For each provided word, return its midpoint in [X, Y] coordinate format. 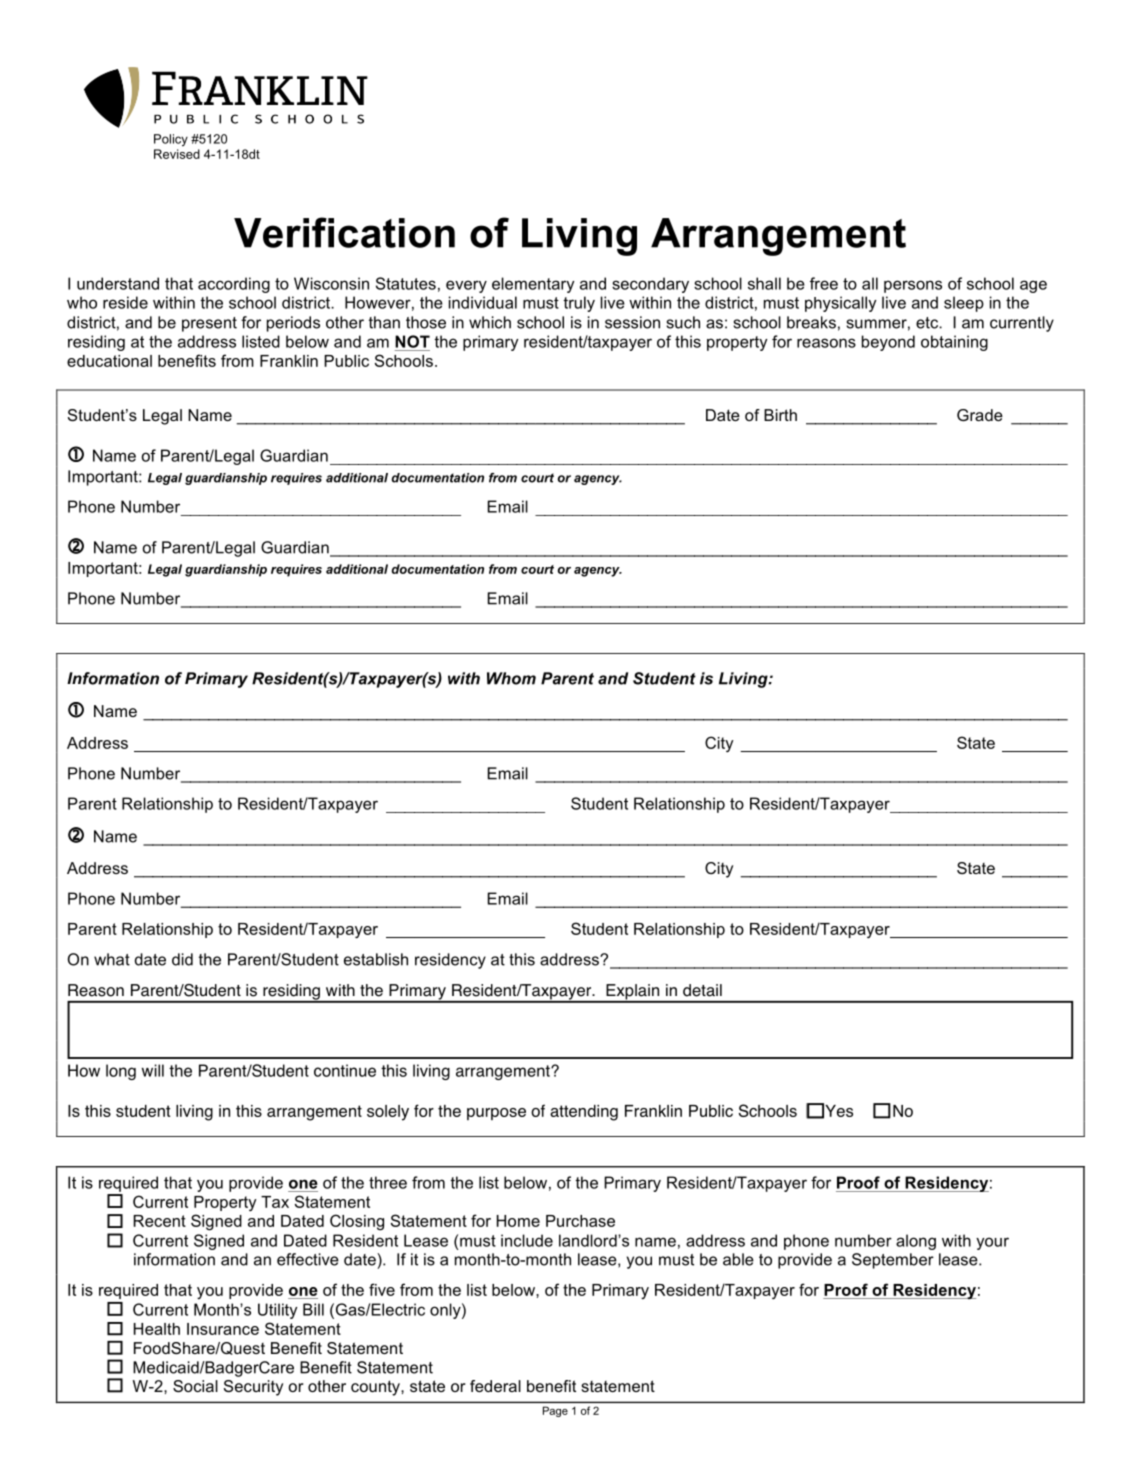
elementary [533, 285]
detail [702, 990]
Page [555, 1411]
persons [913, 286]
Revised [177, 154]
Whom [511, 678]
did [182, 959]
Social [195, 1386]
